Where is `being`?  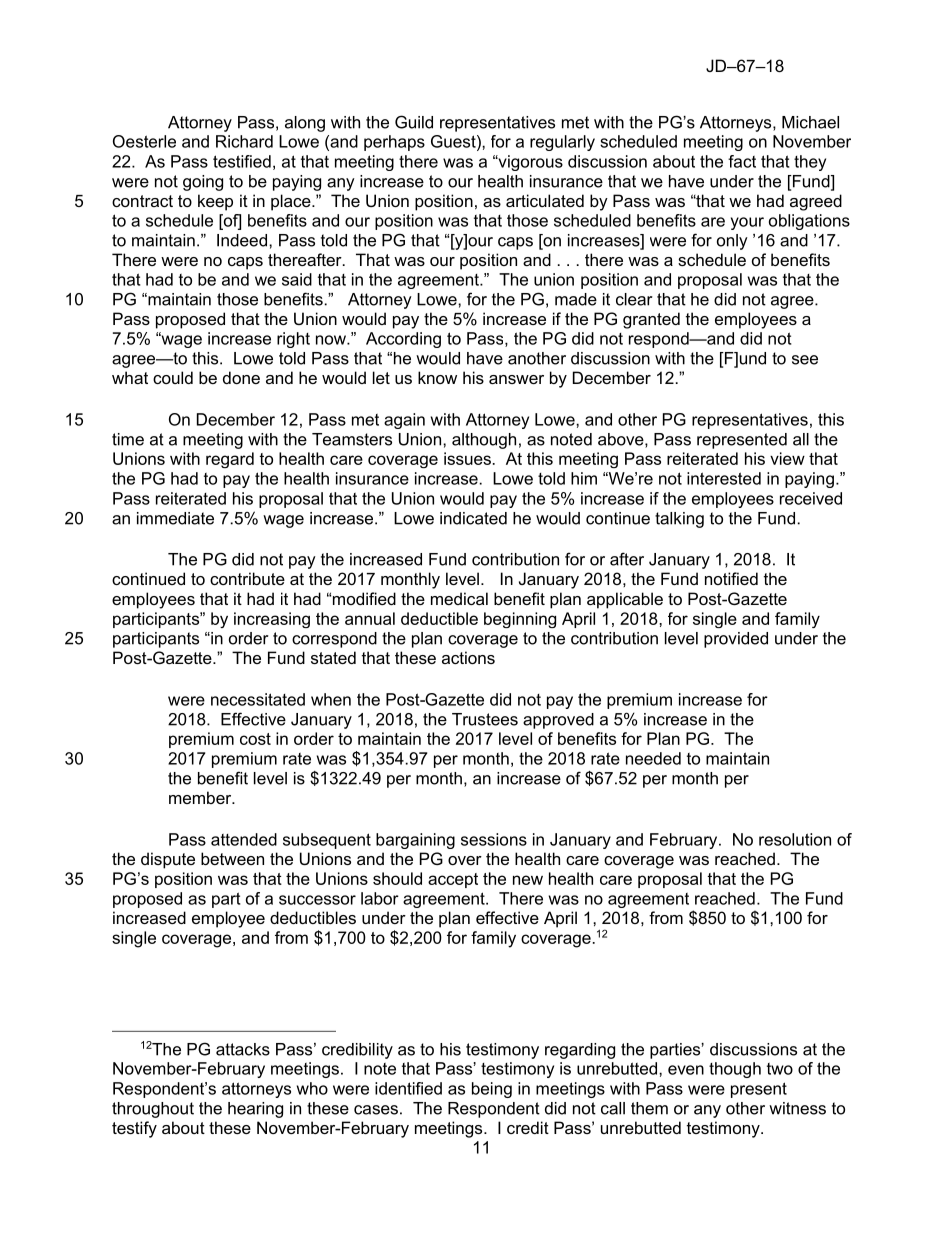
being is located at coordinates (492, 1090).
